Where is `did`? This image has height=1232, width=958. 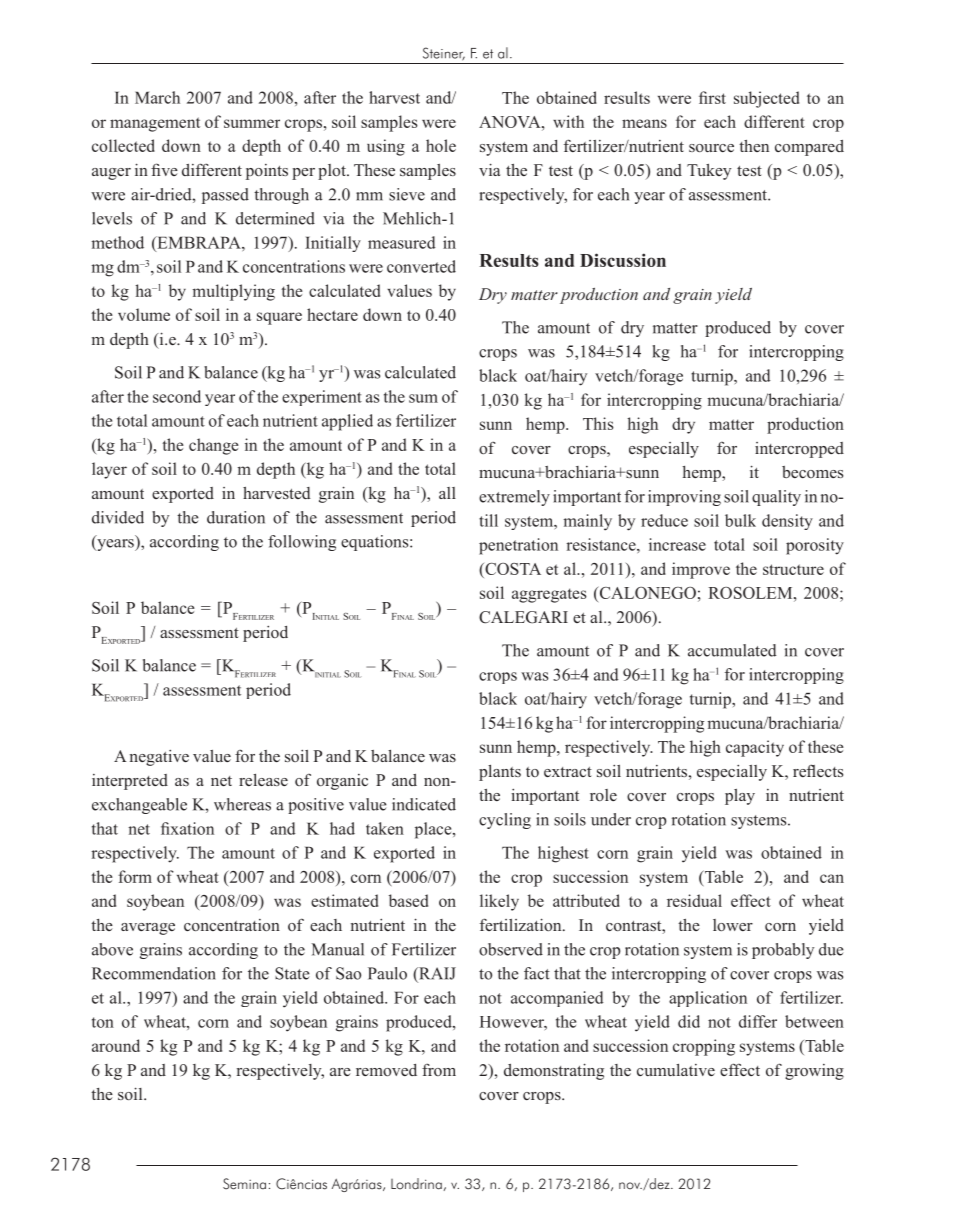
did is located at coordinates (689, 1021).
